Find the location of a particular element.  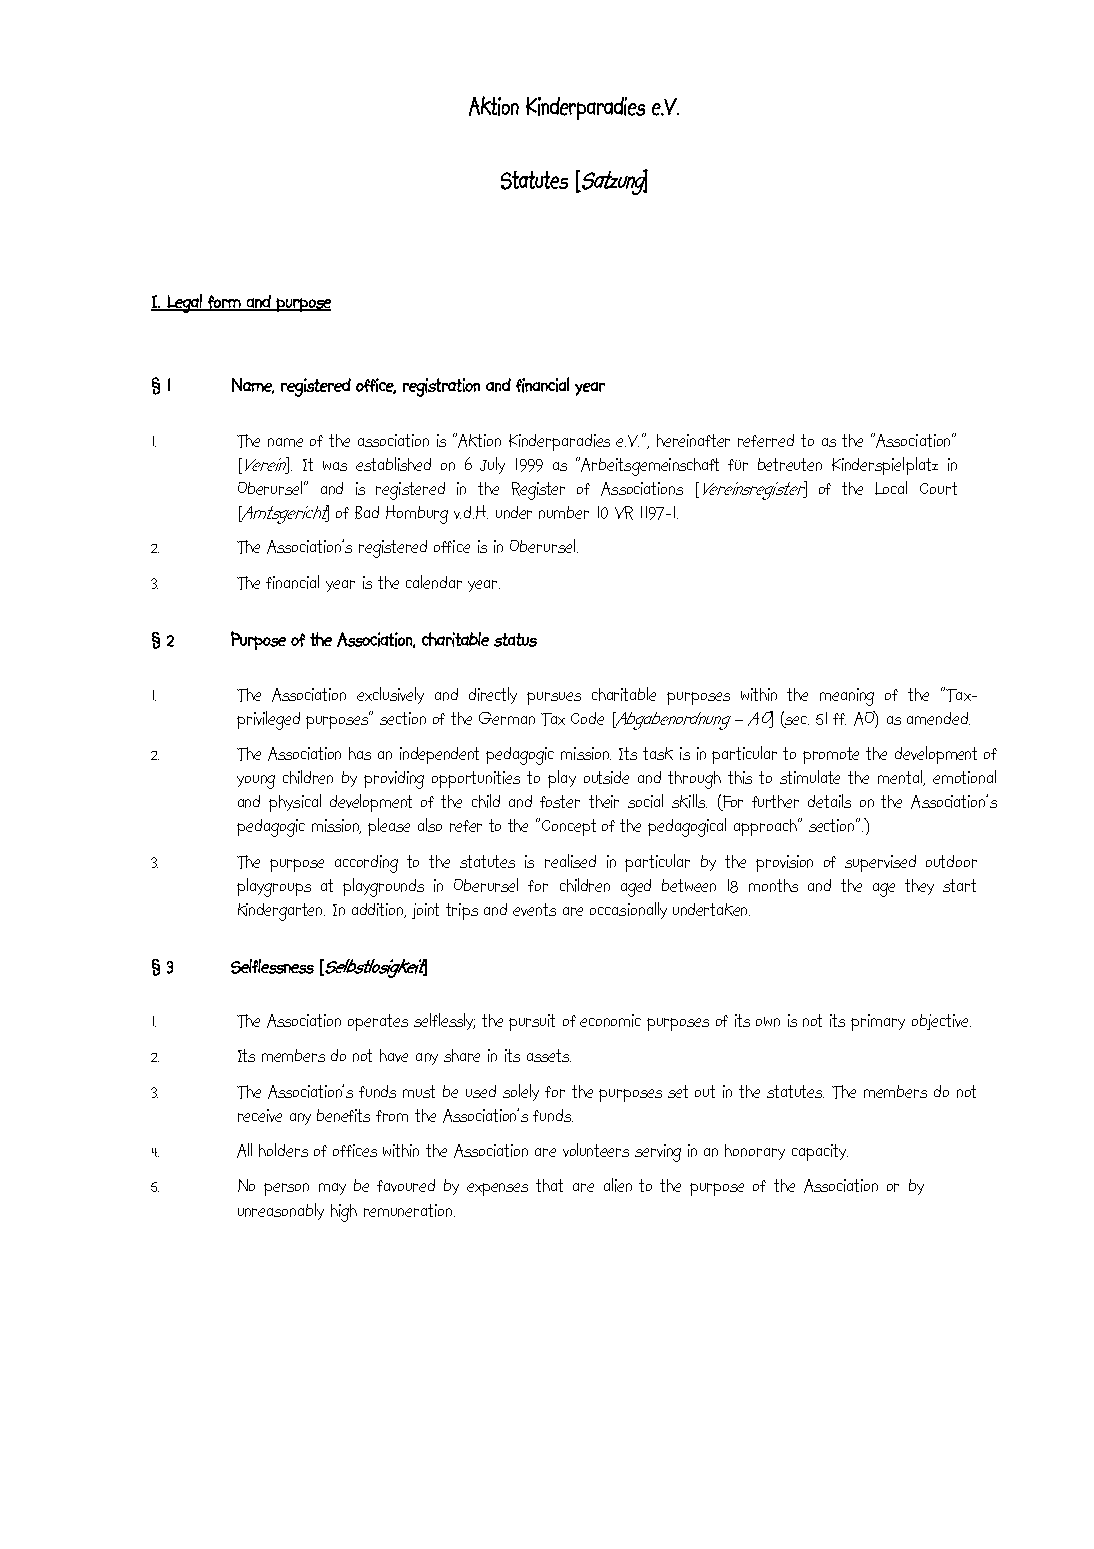

Local is located at coordinates (891, 488).
